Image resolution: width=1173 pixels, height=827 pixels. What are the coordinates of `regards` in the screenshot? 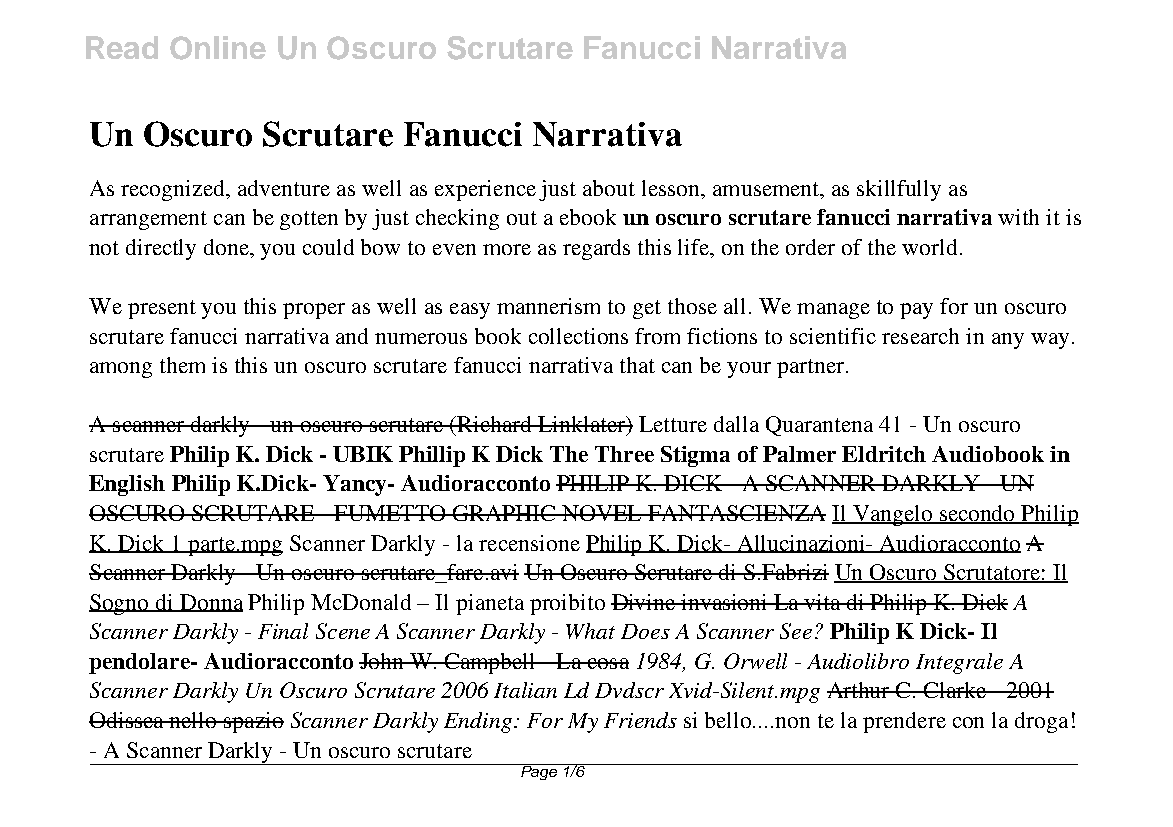 It's located at (596, 249).
